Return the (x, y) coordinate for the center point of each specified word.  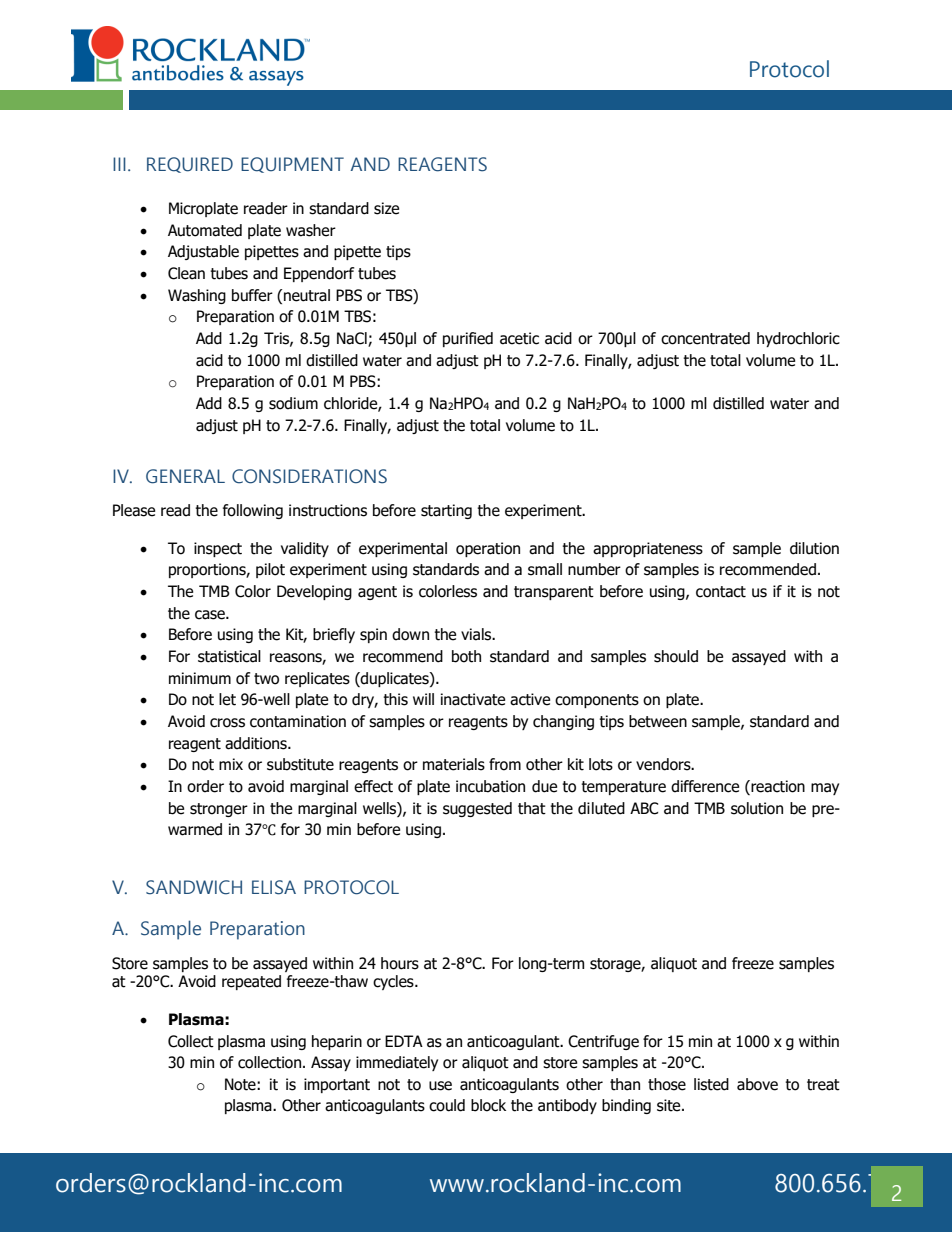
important (337, 1085)
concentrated (705, 338)
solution (757, 808)
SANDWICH (194, 887)
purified (468, 339)
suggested (477, 809)
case (211, 615)
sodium (293, 403)
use (440, 1086)
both (466, 656)
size (386, 208)
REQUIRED (190, 165)
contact (721, 592)
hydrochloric (798, 339)
